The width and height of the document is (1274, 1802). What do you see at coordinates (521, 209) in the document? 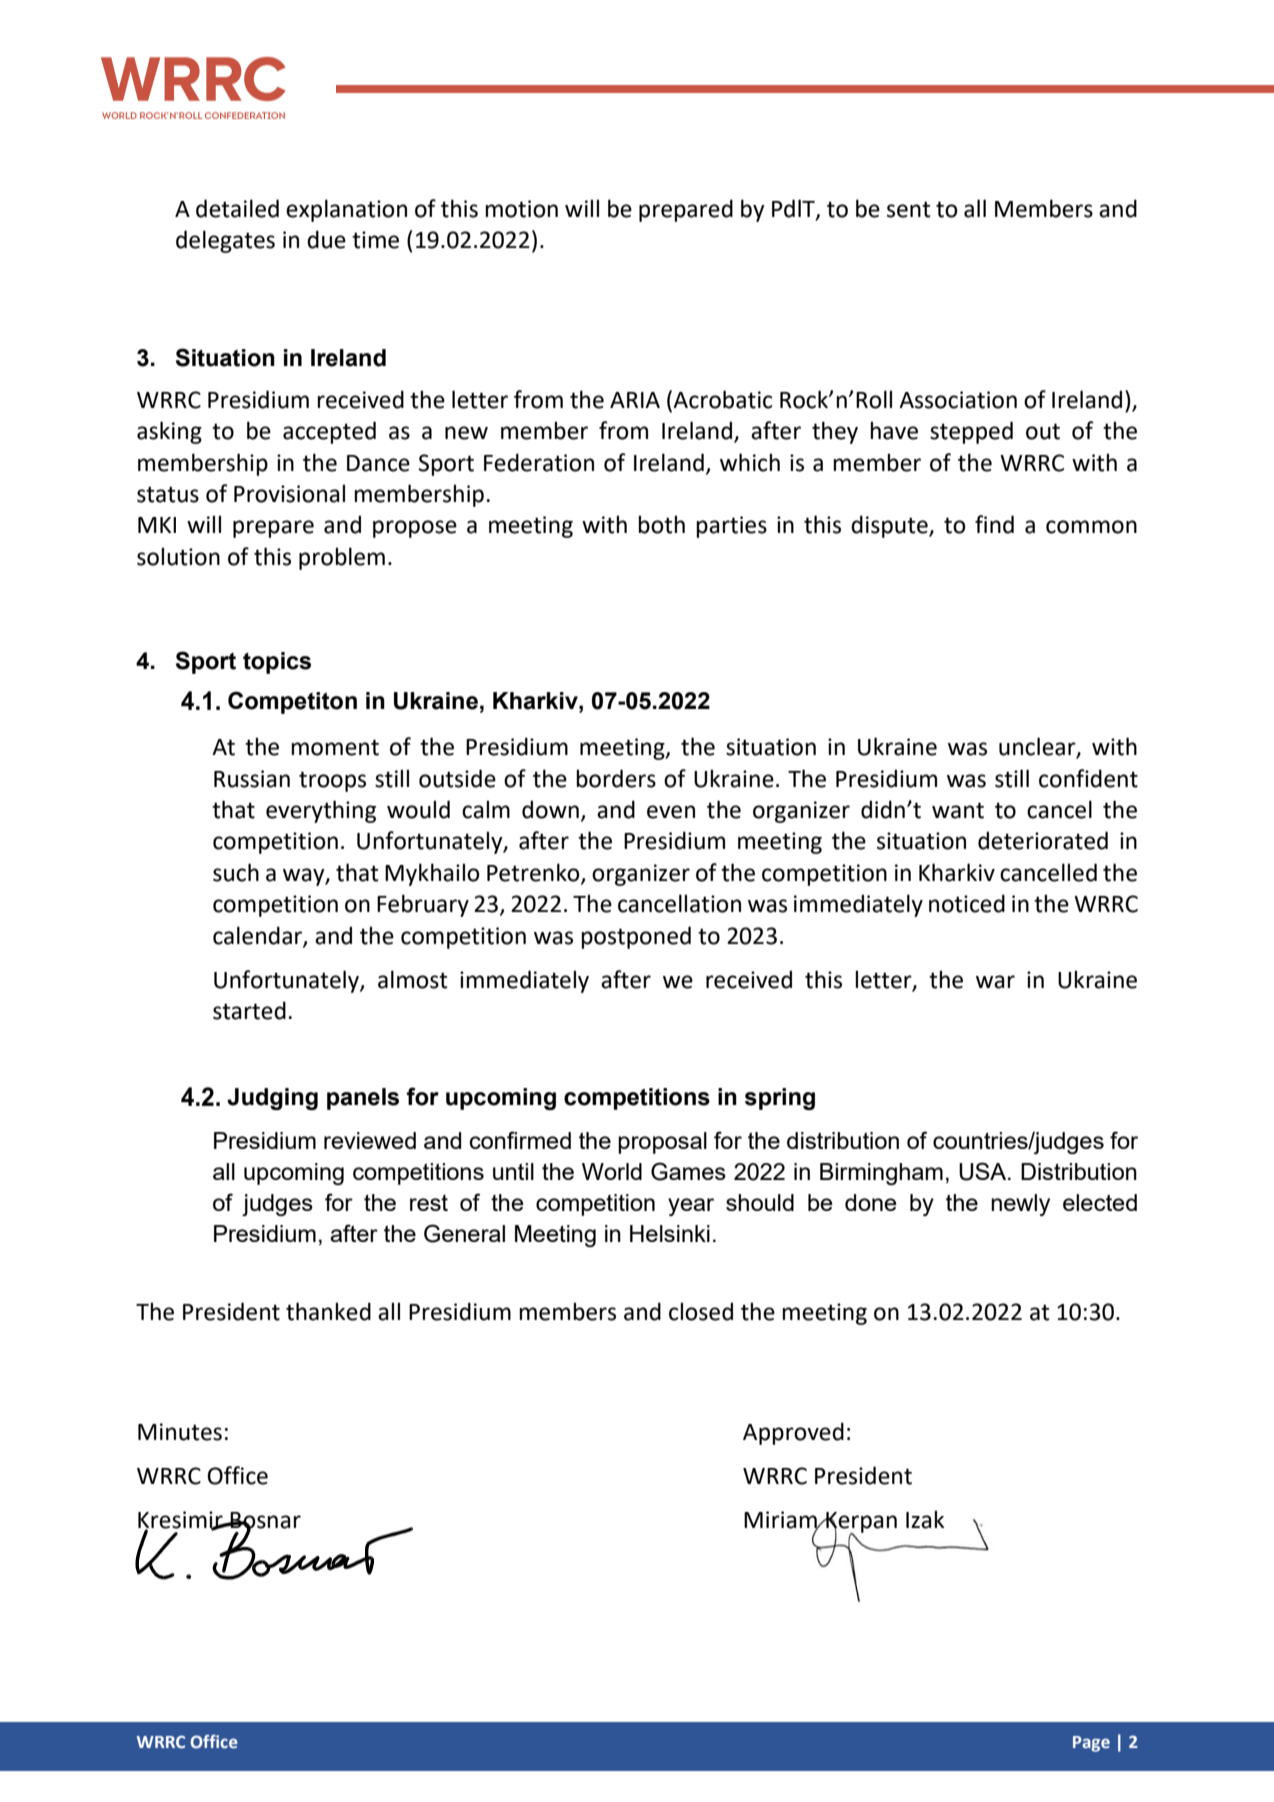
I see `motion` at bounding box center [521, 209].
